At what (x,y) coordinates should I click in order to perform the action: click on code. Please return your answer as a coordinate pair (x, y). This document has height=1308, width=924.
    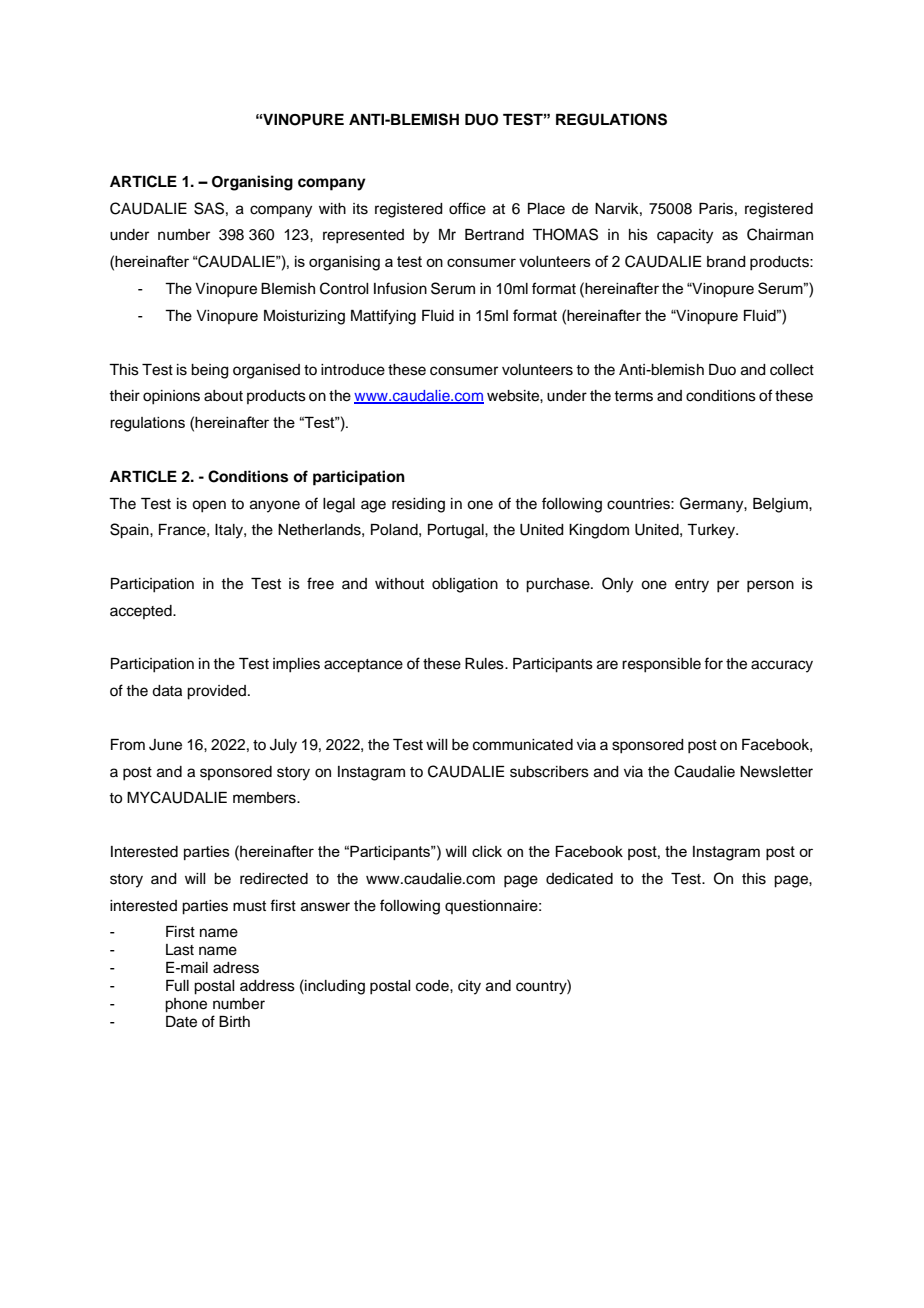
    Looking at the image, I should click on (433, 986).
